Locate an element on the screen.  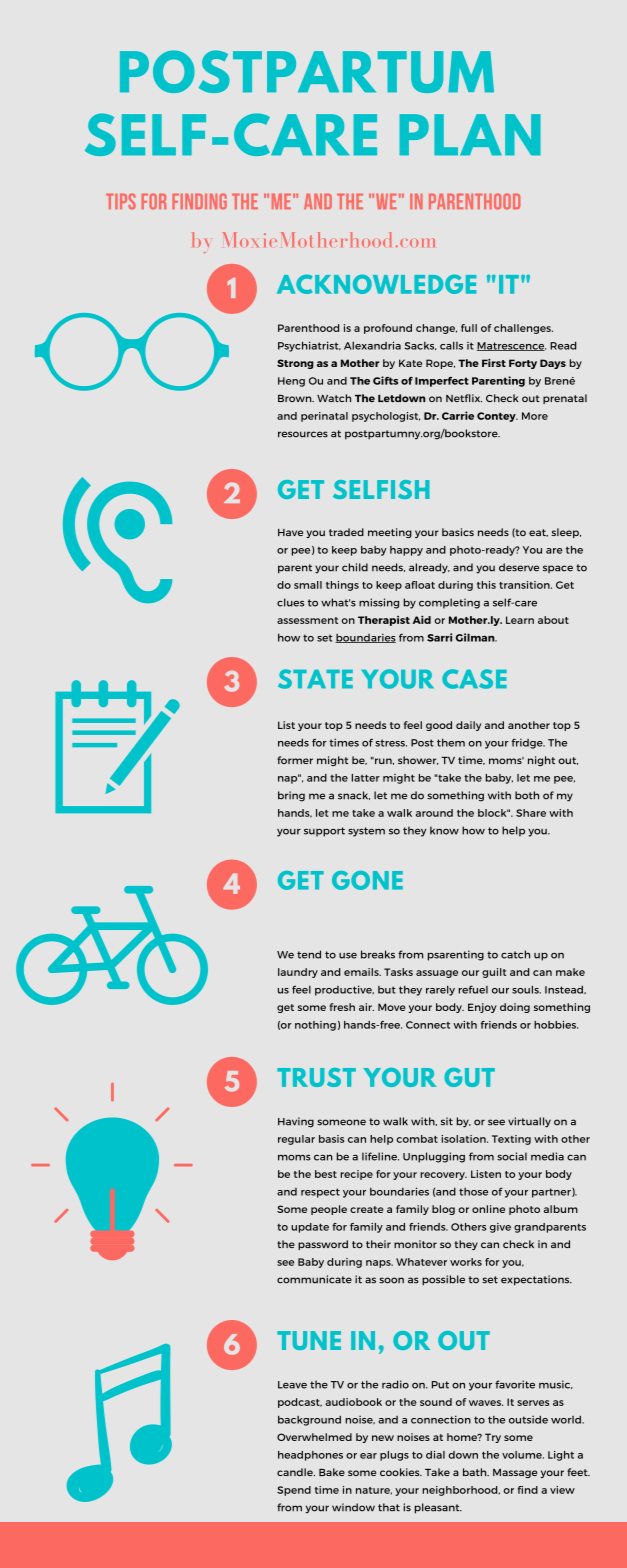
challenges is located at coordinates (523, 329).
